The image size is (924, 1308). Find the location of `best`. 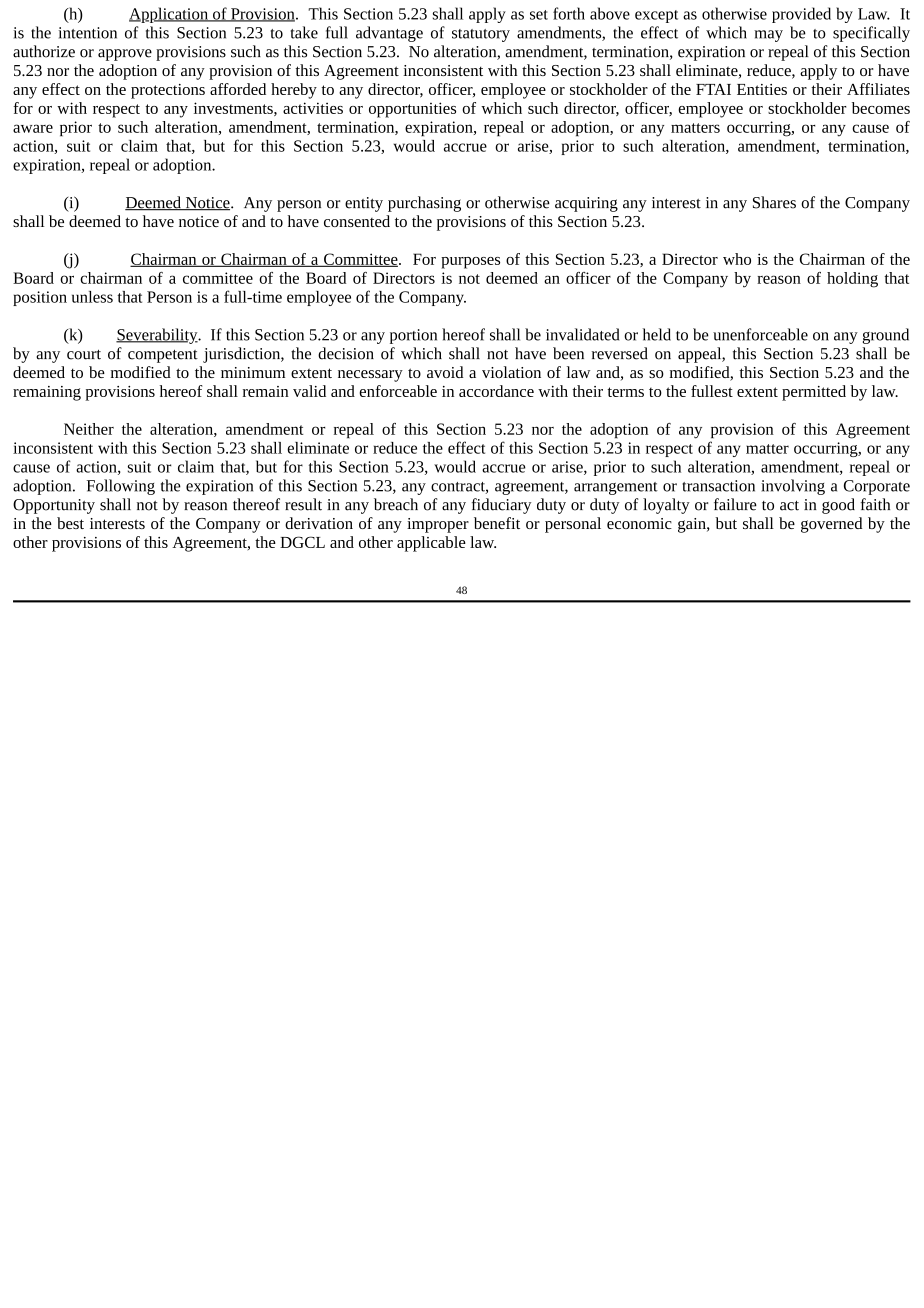

best is located at coordinates (70, 523).
